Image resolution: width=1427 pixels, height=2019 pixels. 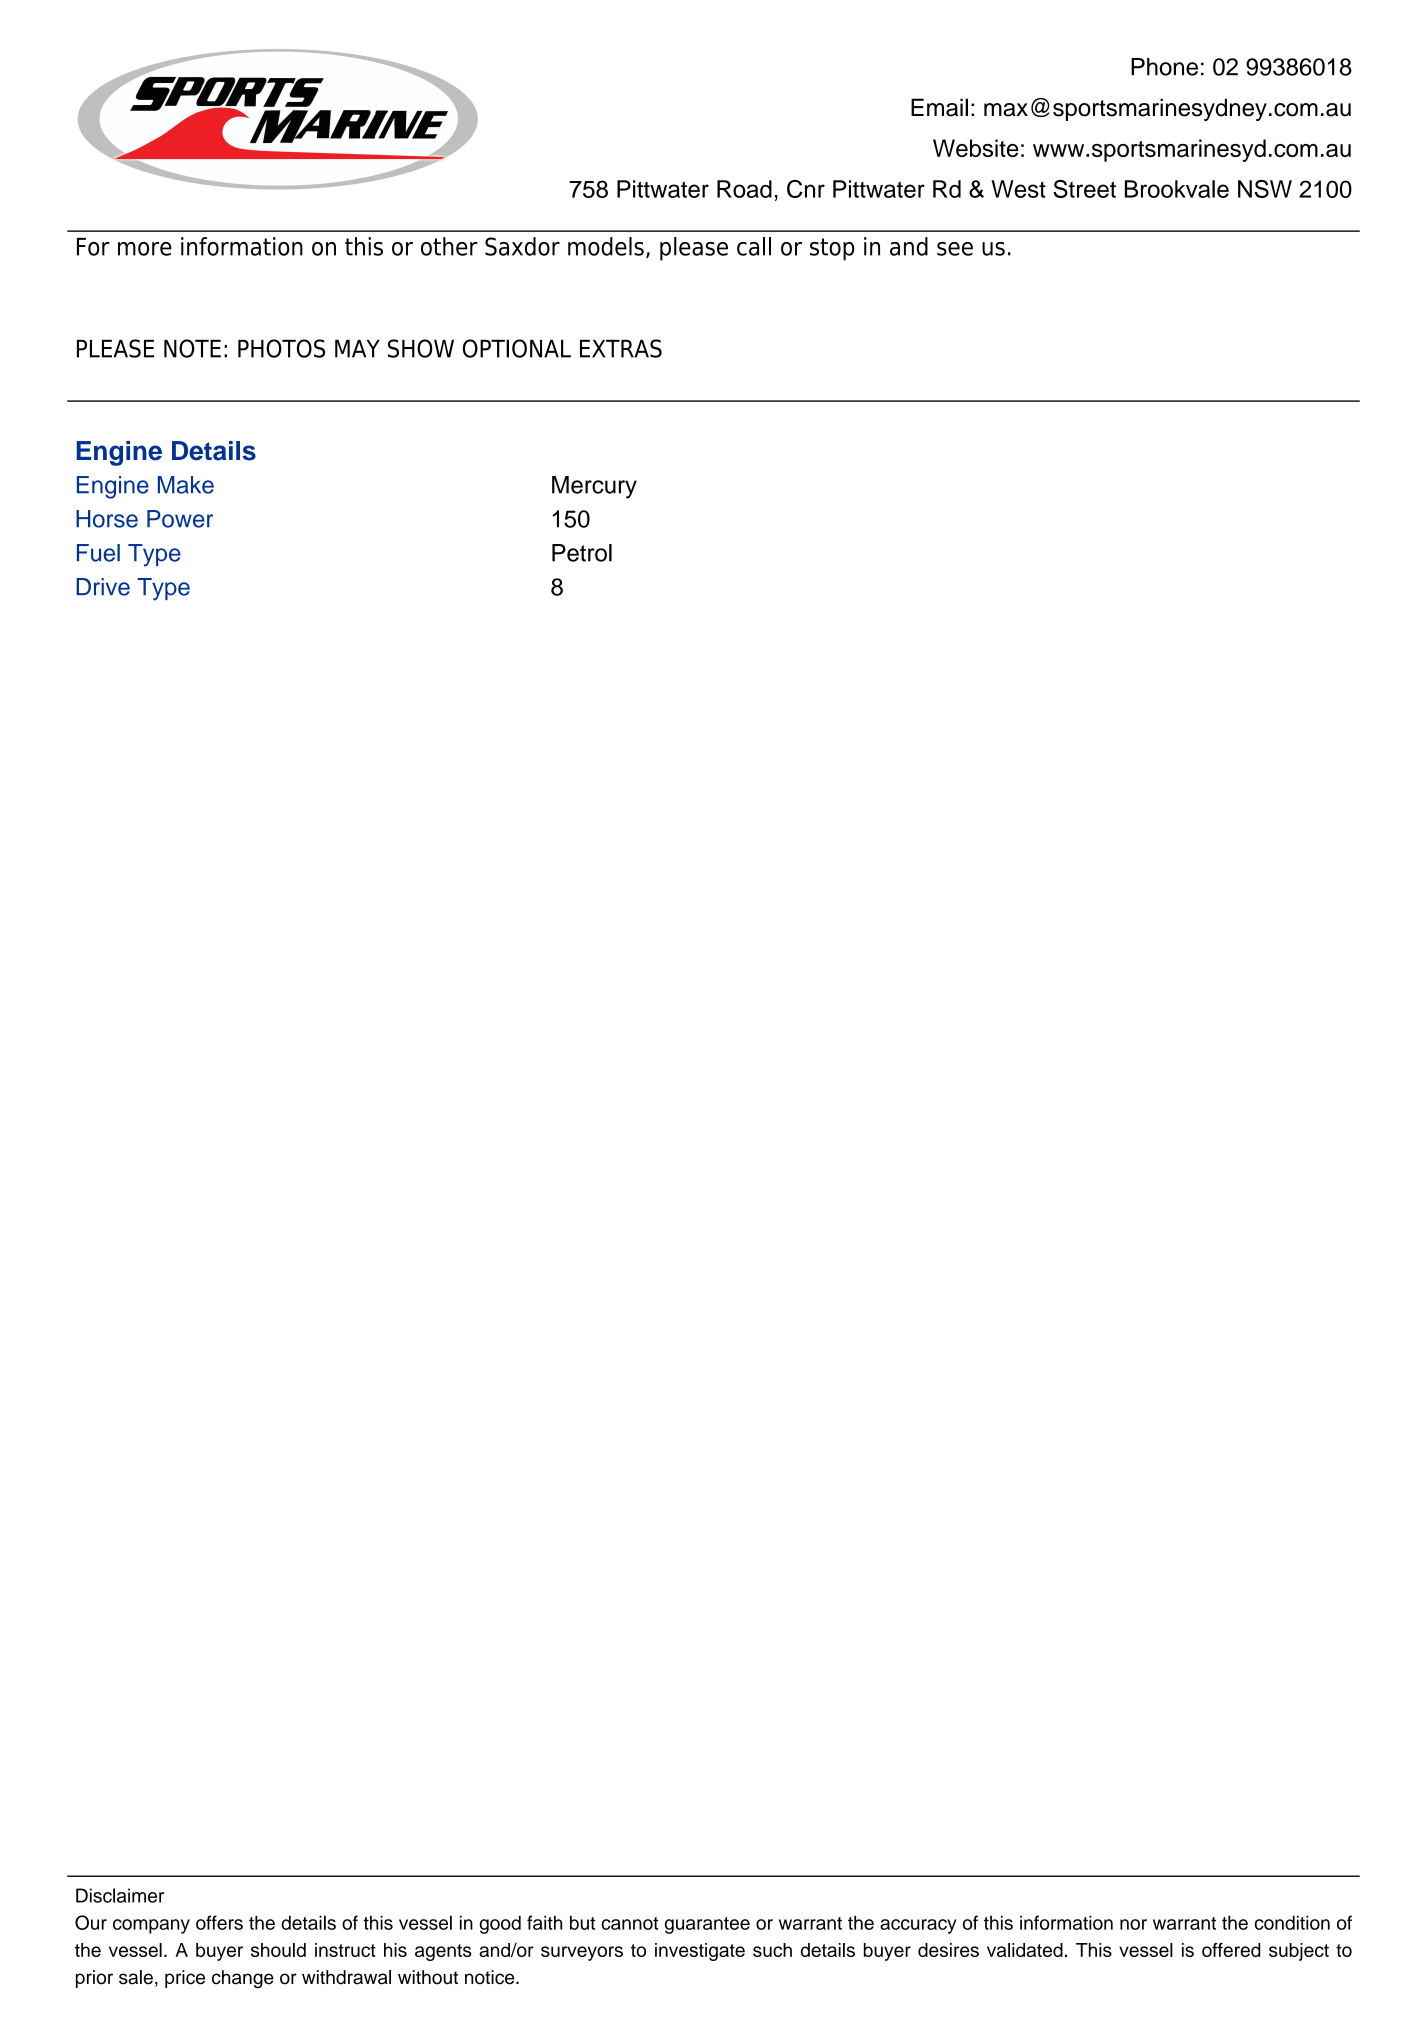 What do you see at coordinates (594, 487) in the screenshot?
I see `Mercury` at bounding box center [594, 487].
